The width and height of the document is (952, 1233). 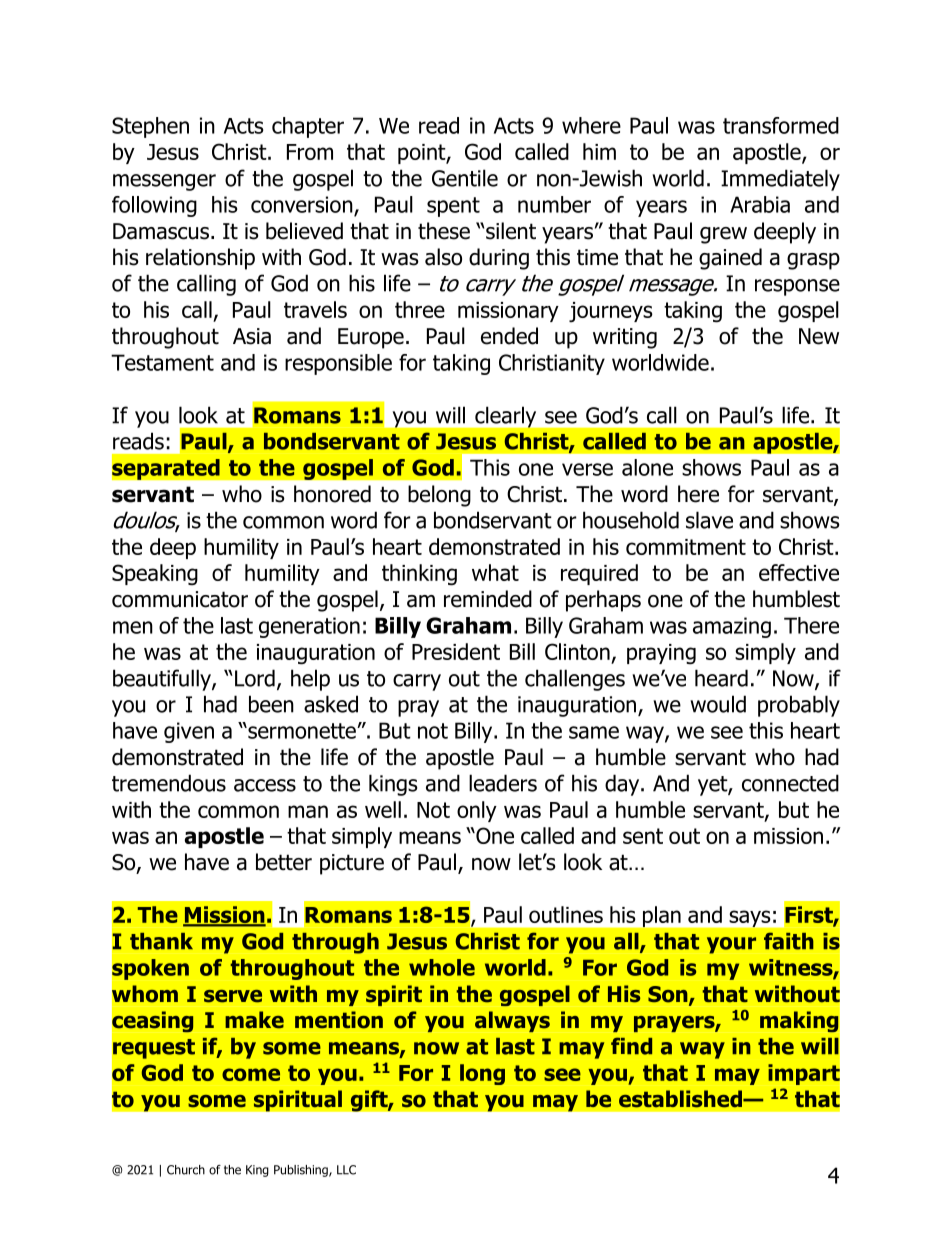 I want to click on messenger, so click(x=164, y=182).
